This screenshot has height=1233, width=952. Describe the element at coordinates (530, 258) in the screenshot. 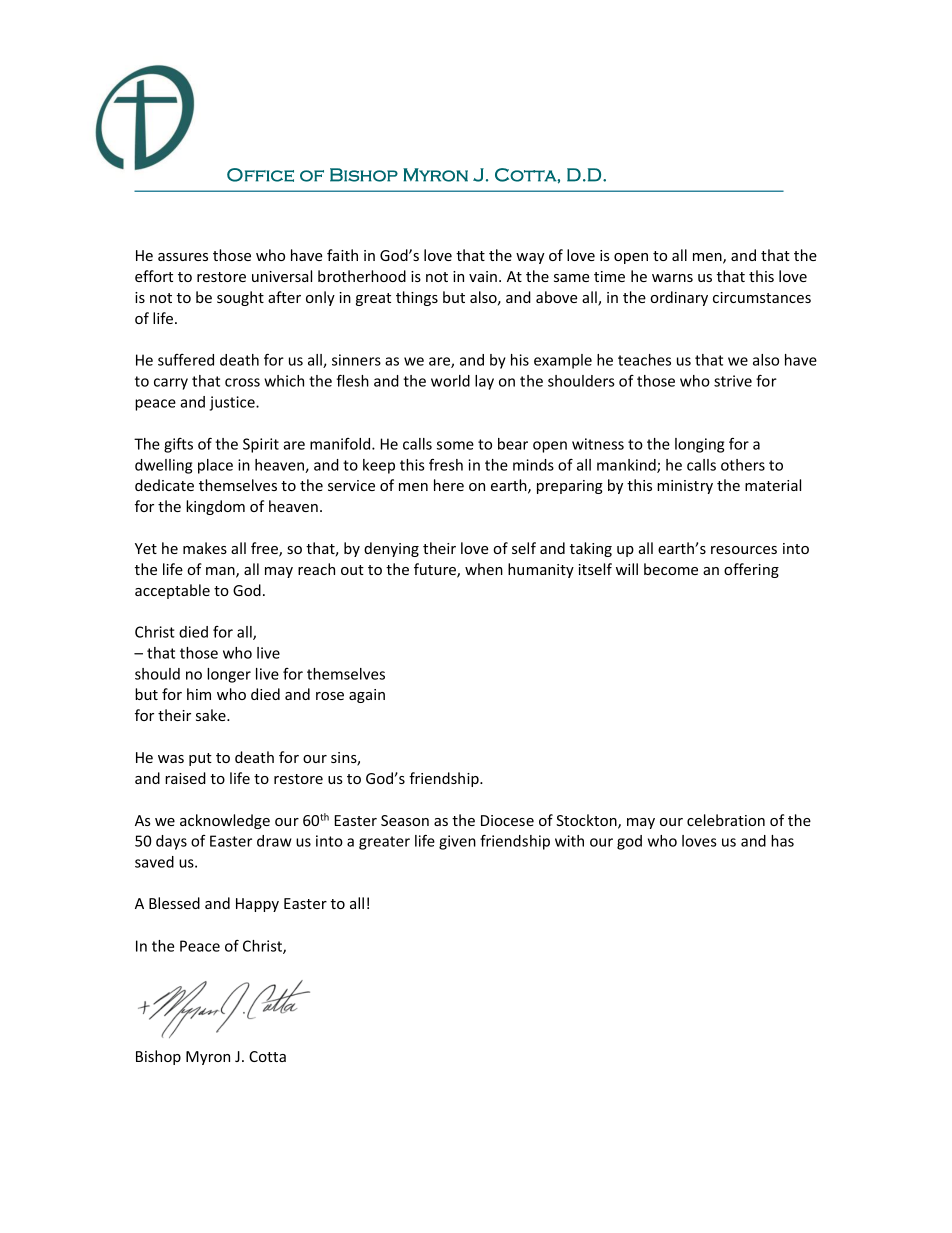

I see `way` at that location.
